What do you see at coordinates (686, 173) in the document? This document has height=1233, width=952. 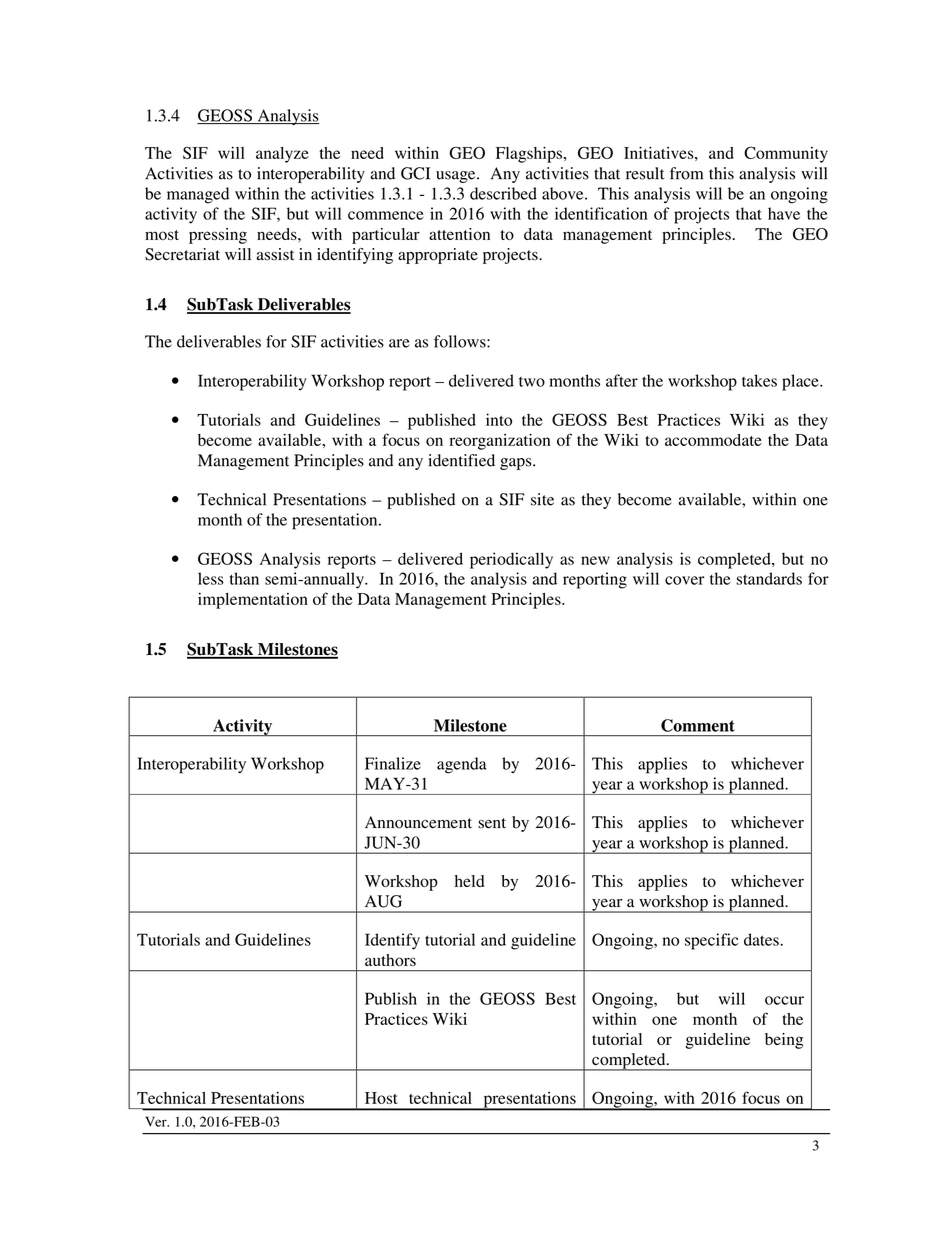 I see `from` at bounding box center [686, 173].
